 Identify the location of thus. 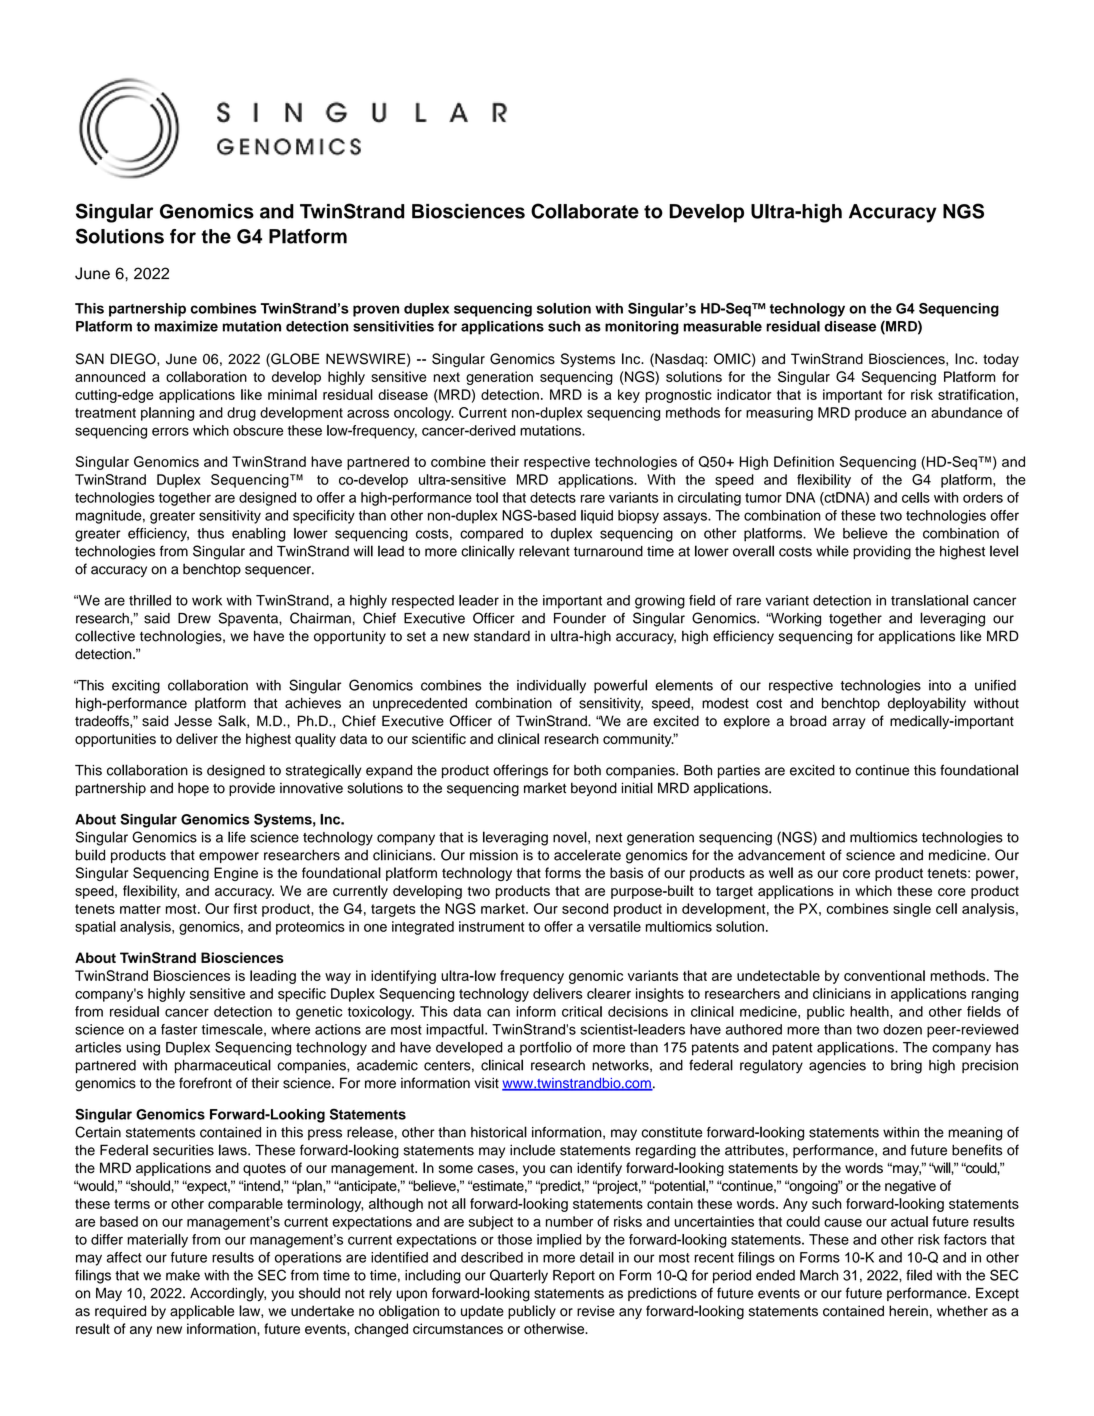
(210, 533).
